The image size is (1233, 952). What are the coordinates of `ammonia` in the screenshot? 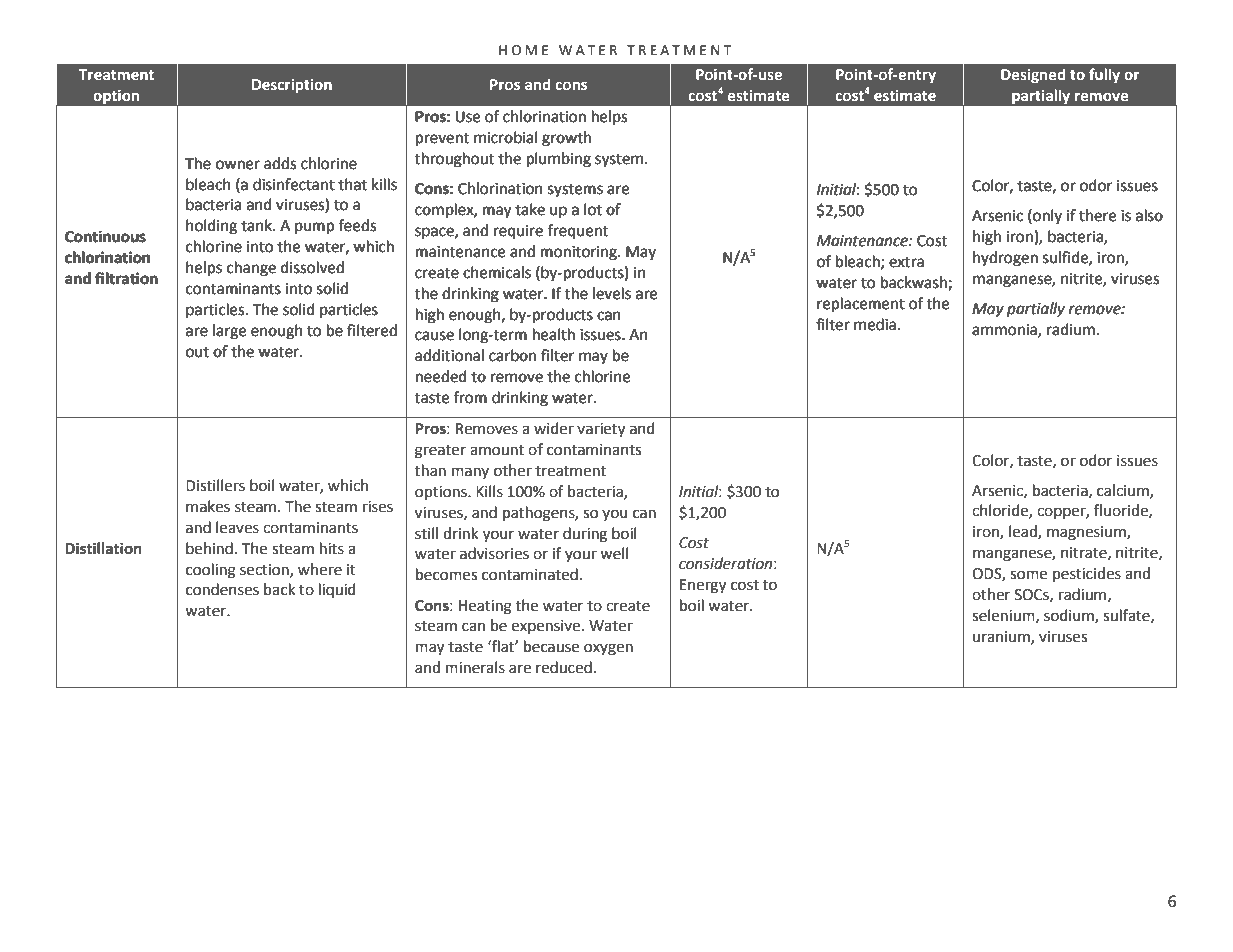 It's located at (1005, 330).
